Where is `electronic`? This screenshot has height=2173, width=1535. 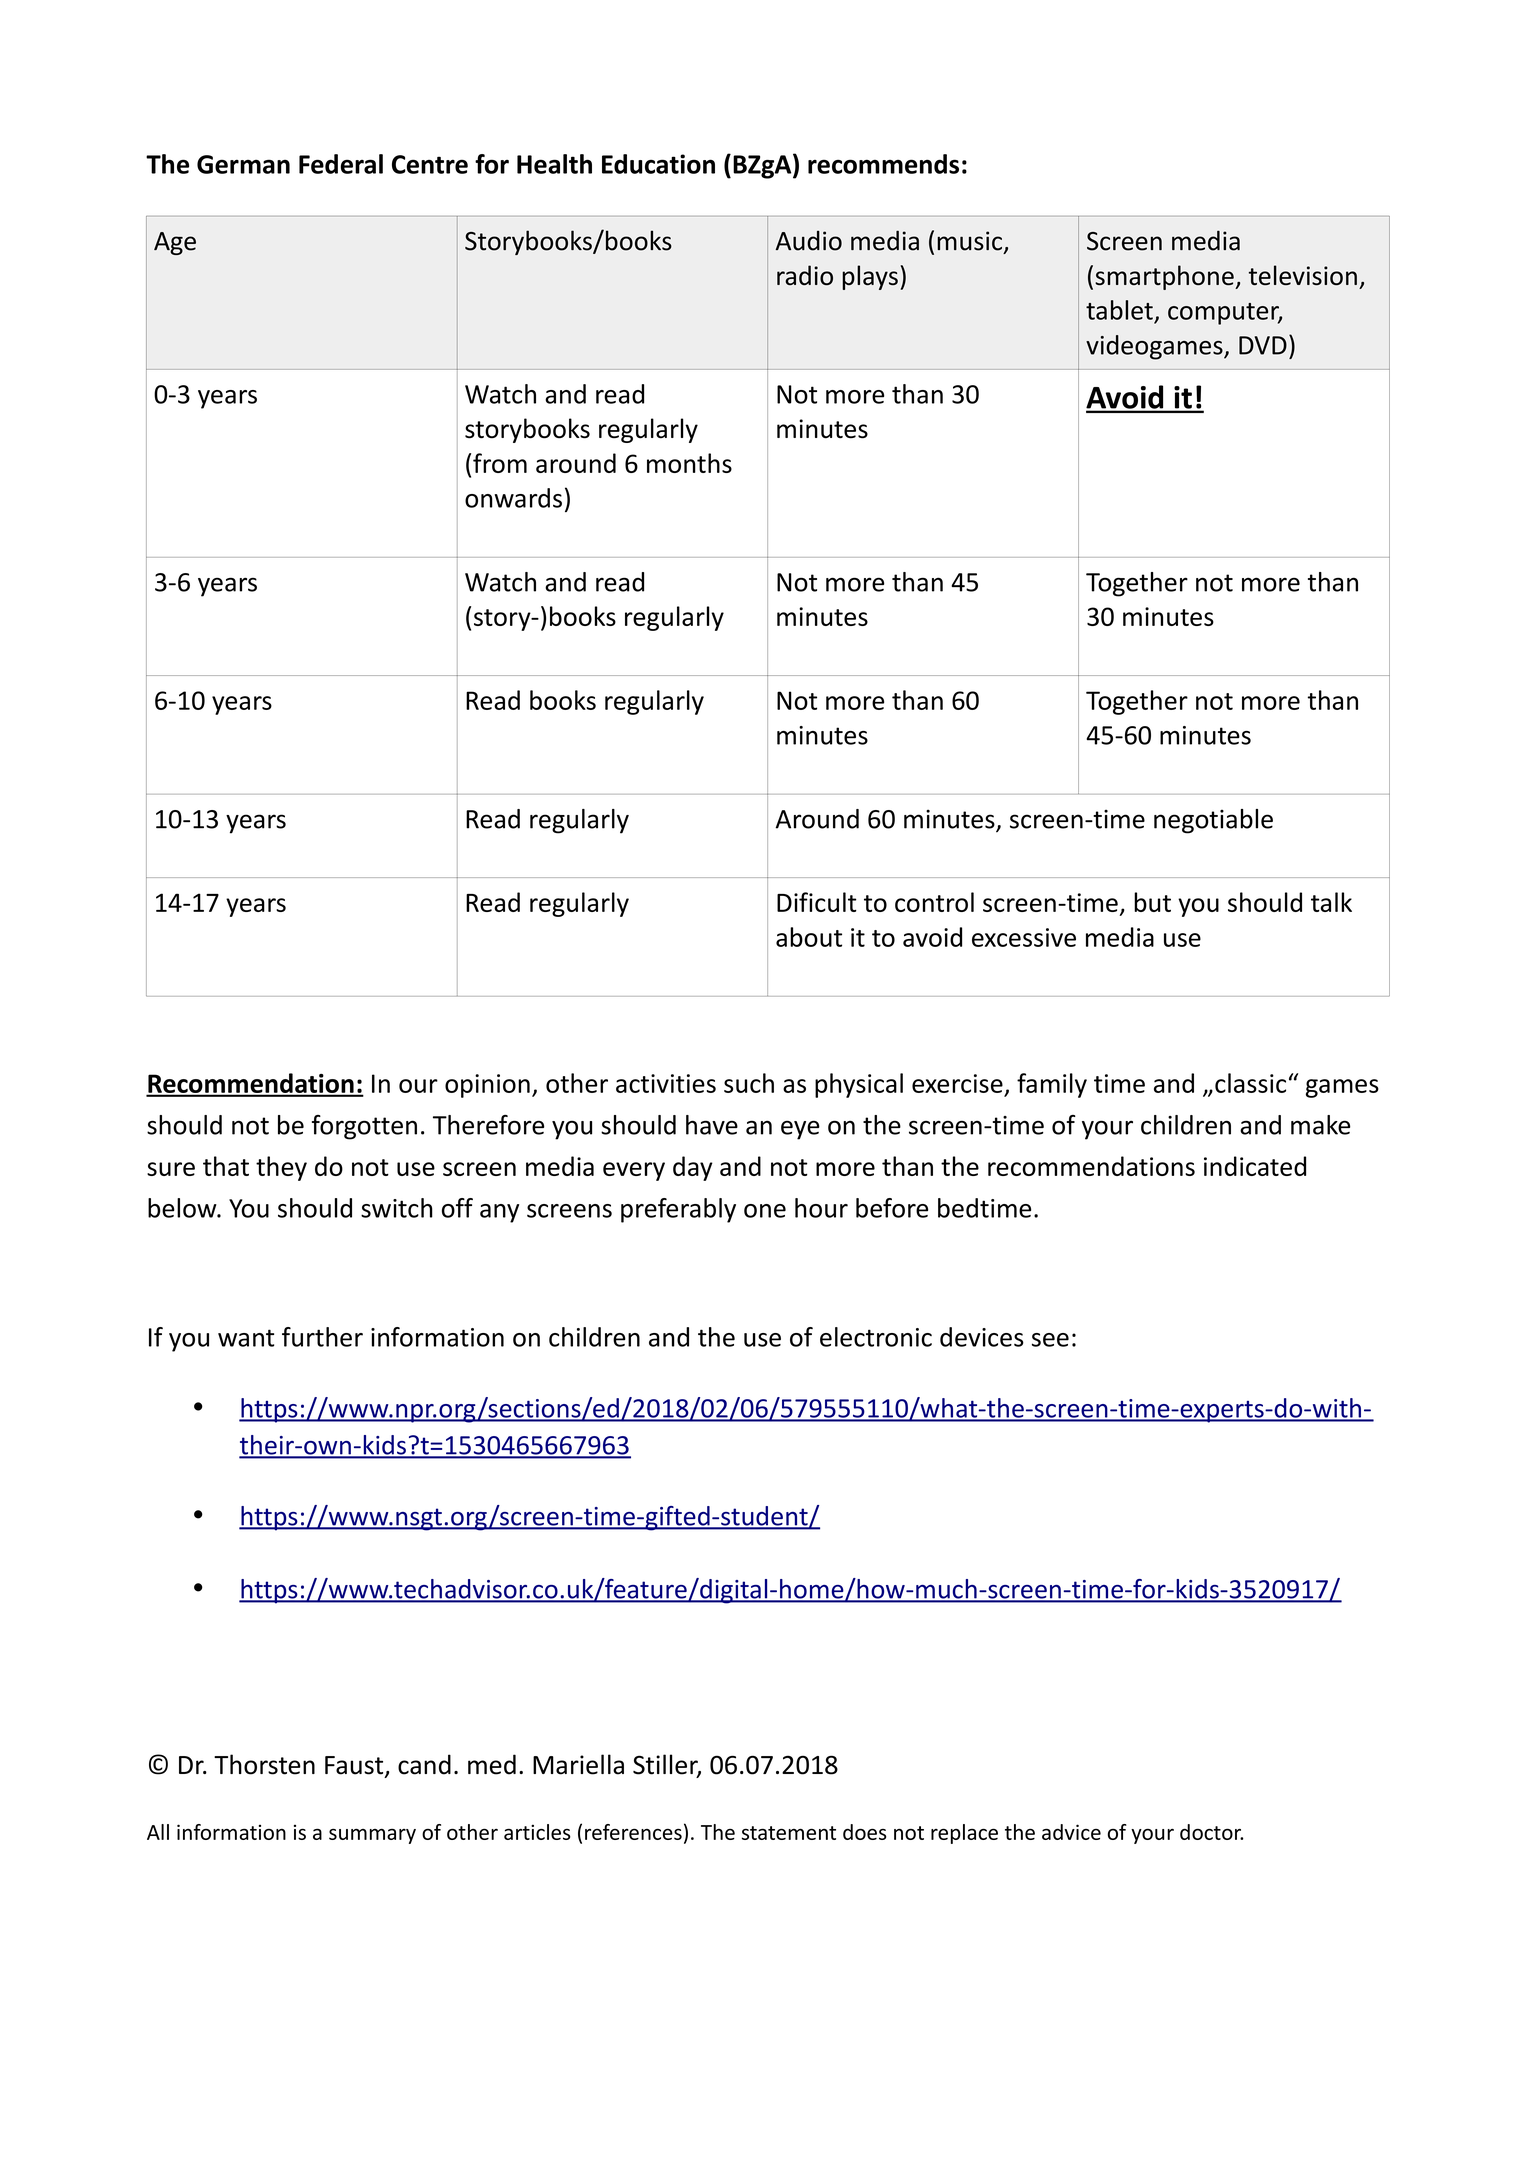 electronic is located at coordinates (876, 1337).
